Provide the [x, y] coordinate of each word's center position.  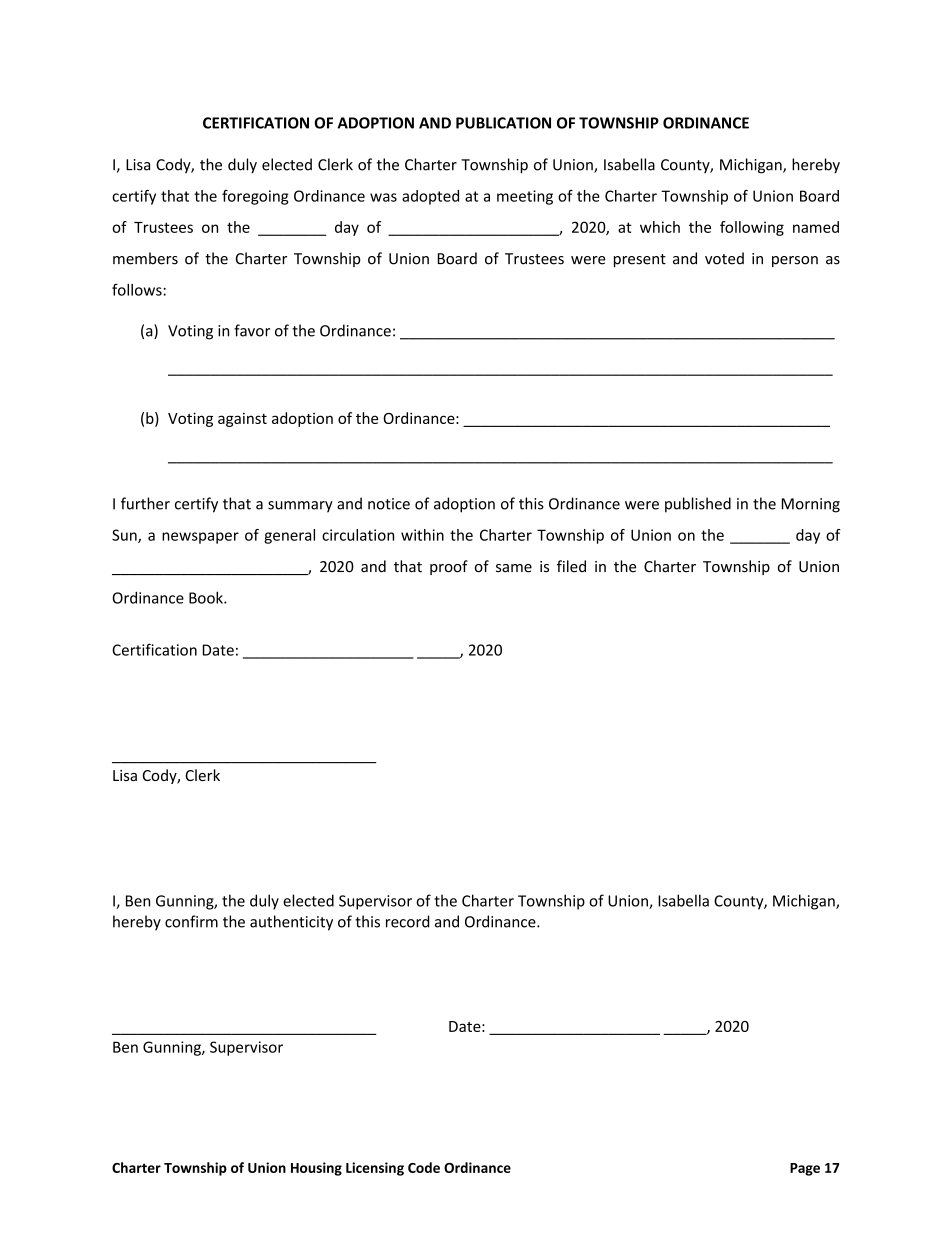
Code [424, 1167]
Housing [316, 1169]
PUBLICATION [503, 123]
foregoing [255, 197]
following [752, 228]
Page [805, 1169]
